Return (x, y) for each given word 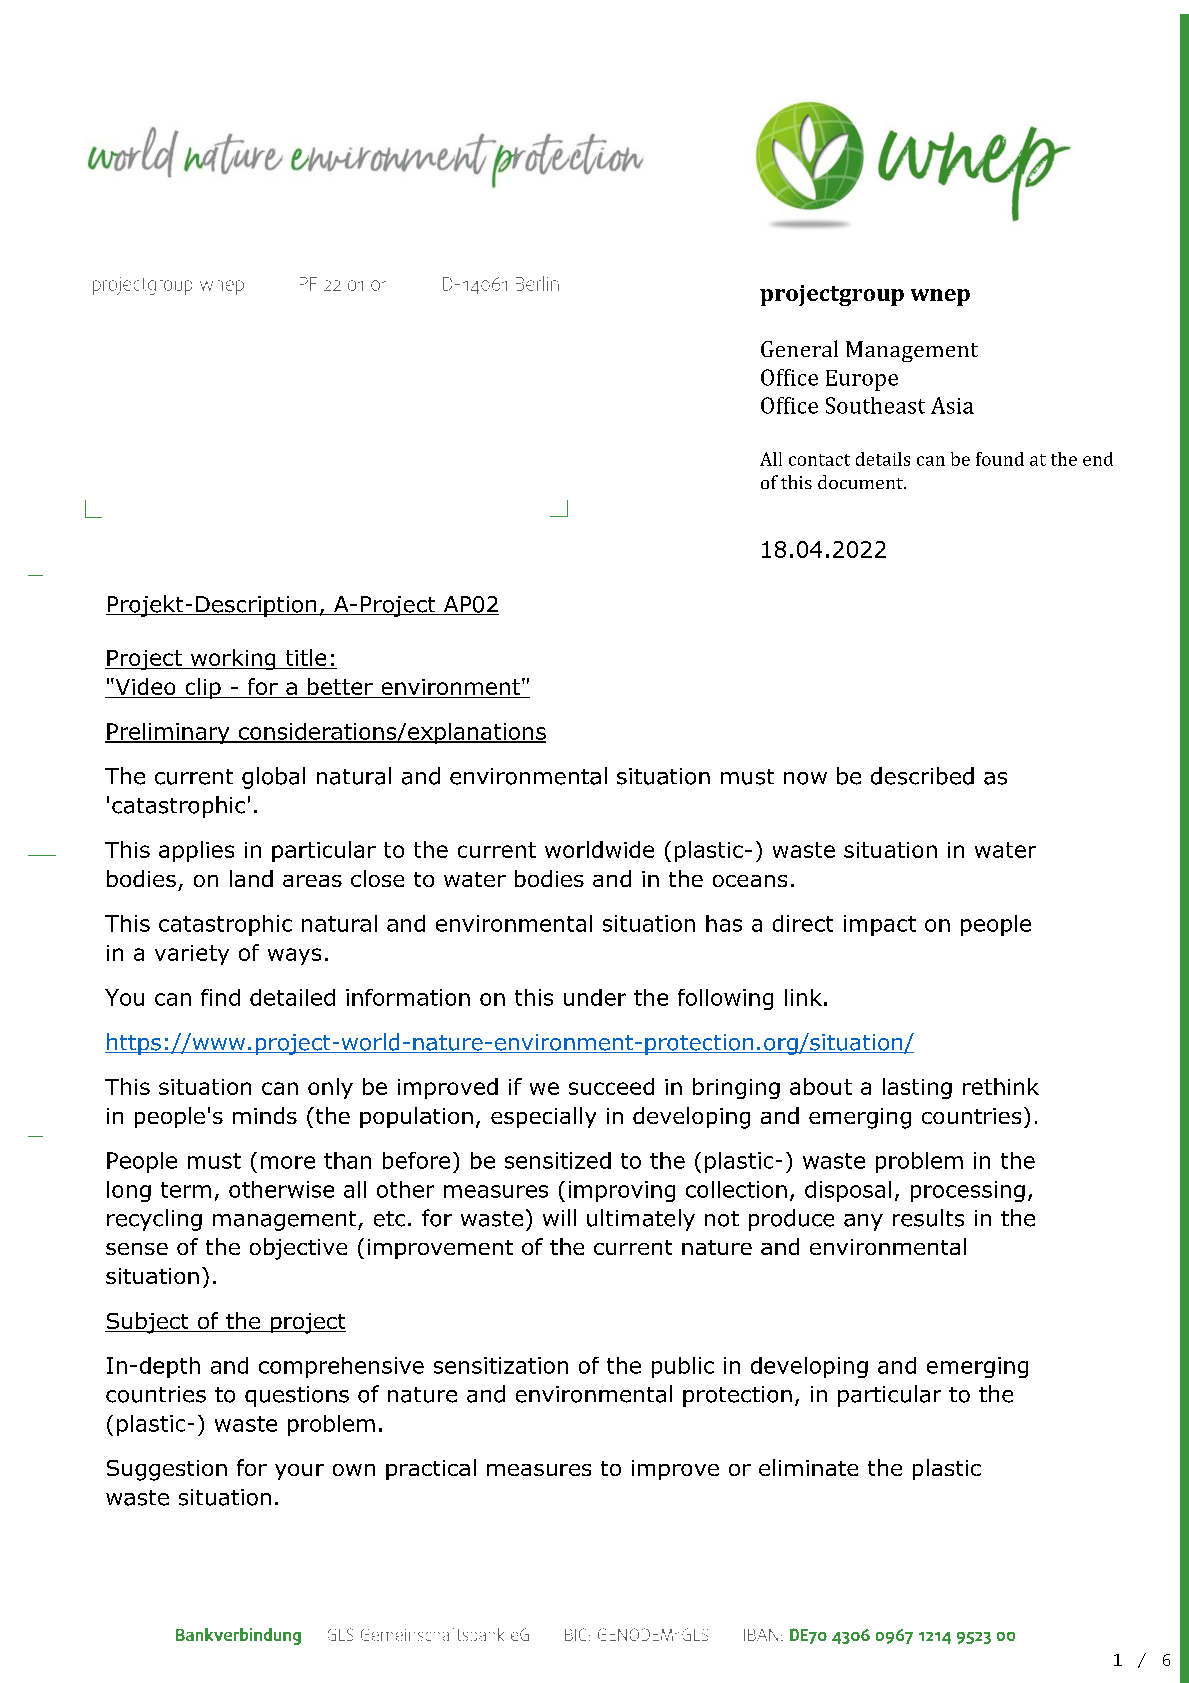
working (233, 659)
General (799, 348)
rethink (1001, 1086)
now (805, 778)
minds (265, 1115)
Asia (952, 405)
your (299, 1472)
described (922, 776)
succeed (611, 1086)
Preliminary (168, 733)
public (683, 1367)
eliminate (808, 1467)
